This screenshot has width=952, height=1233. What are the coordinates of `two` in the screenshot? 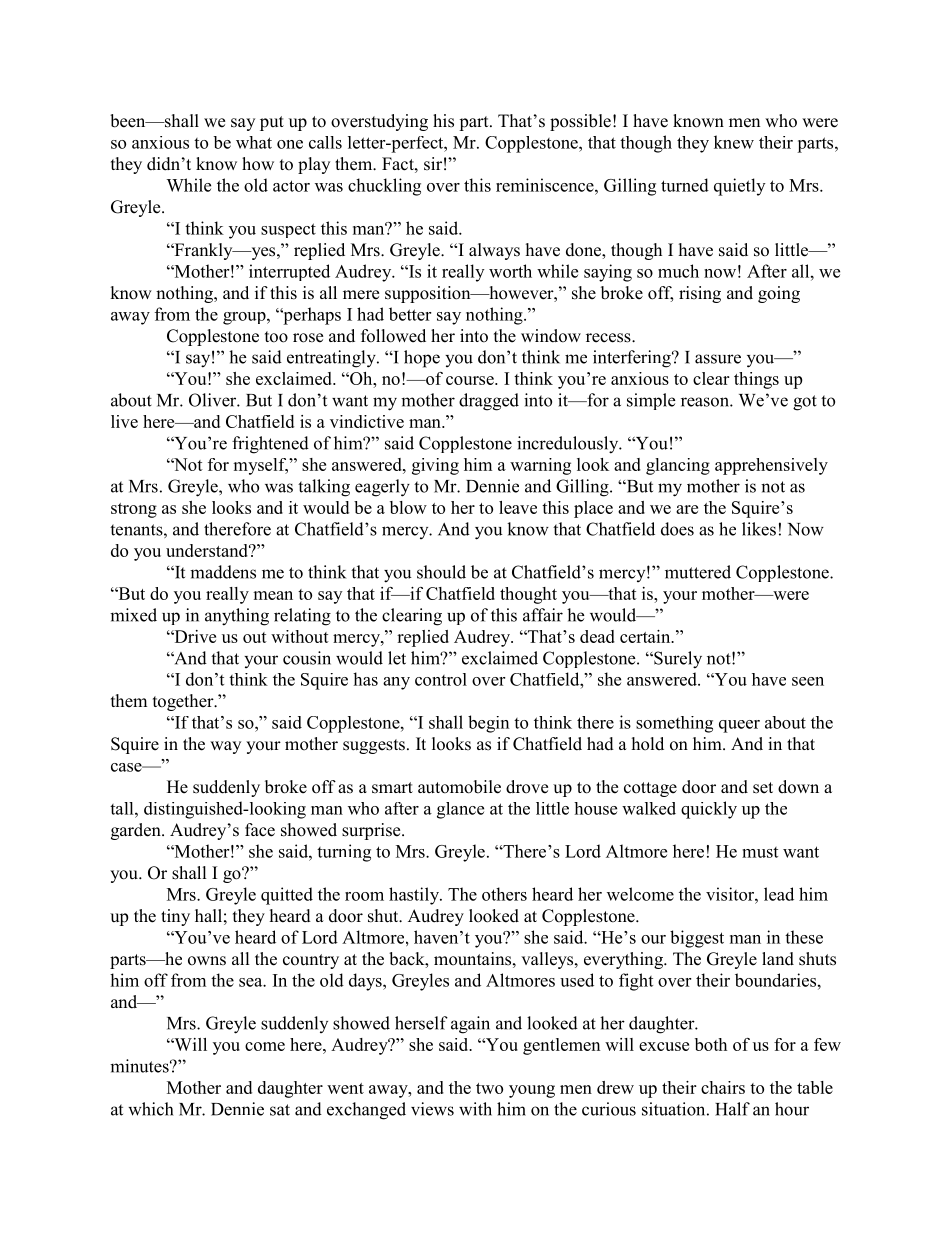 It's located at (489, 1088).
